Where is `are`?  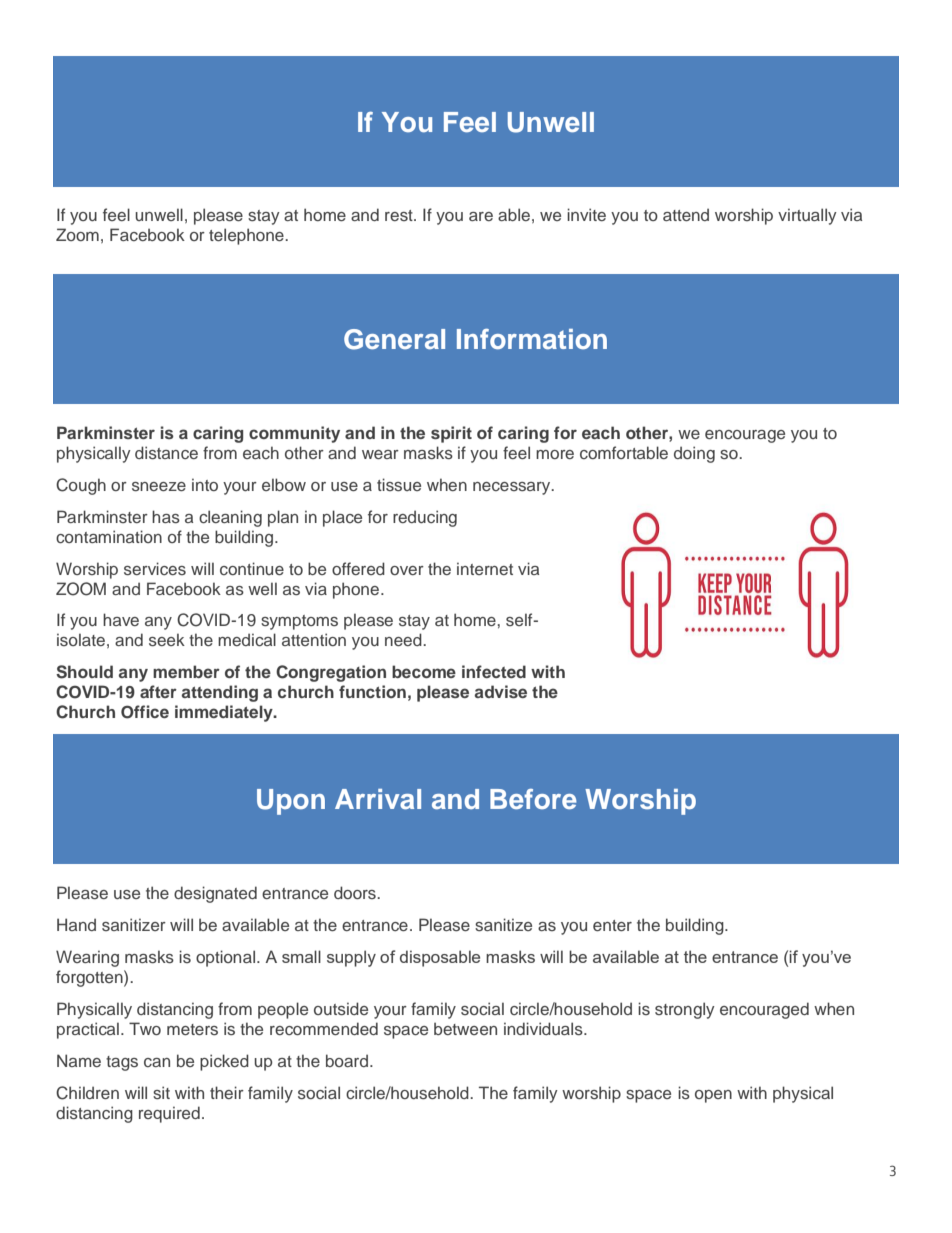
are is located at coordinates (481, 216).
